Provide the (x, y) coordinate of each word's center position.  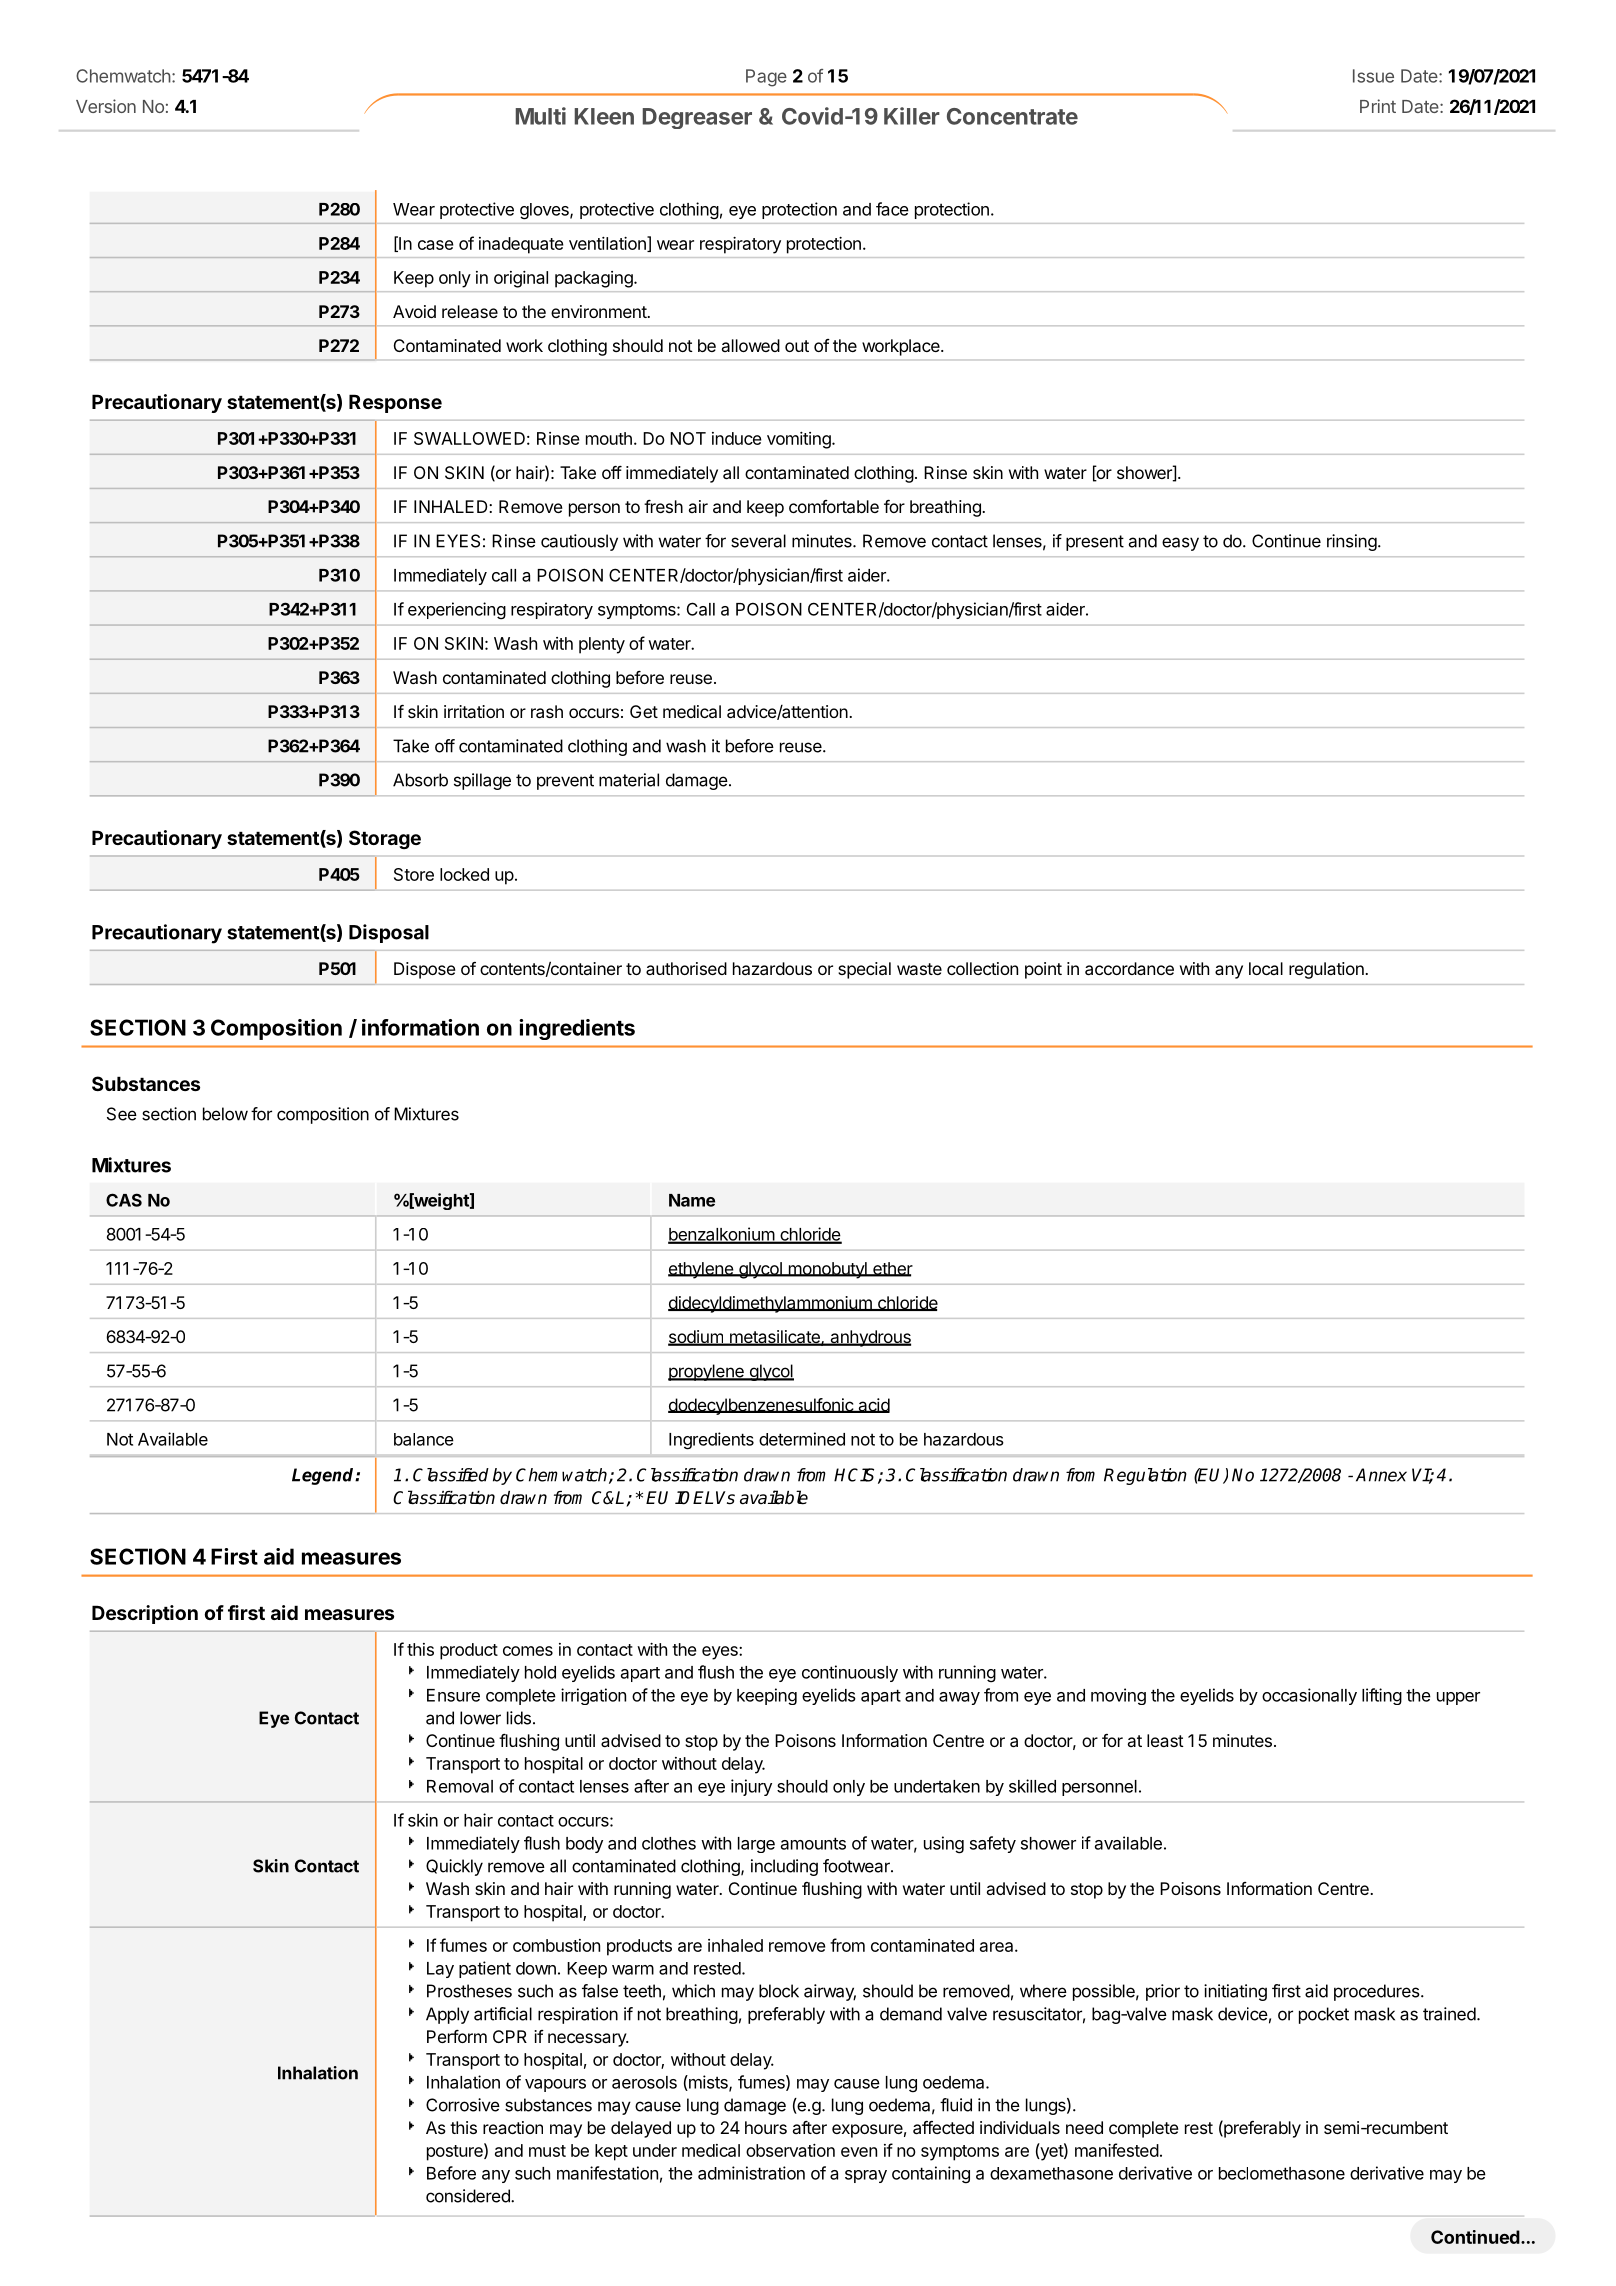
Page (766, 78)
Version (106, 106)
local (1266, 968)
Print (1378, 106)
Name (692, 1200)
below (225, 1114)
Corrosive (463, 2105)
